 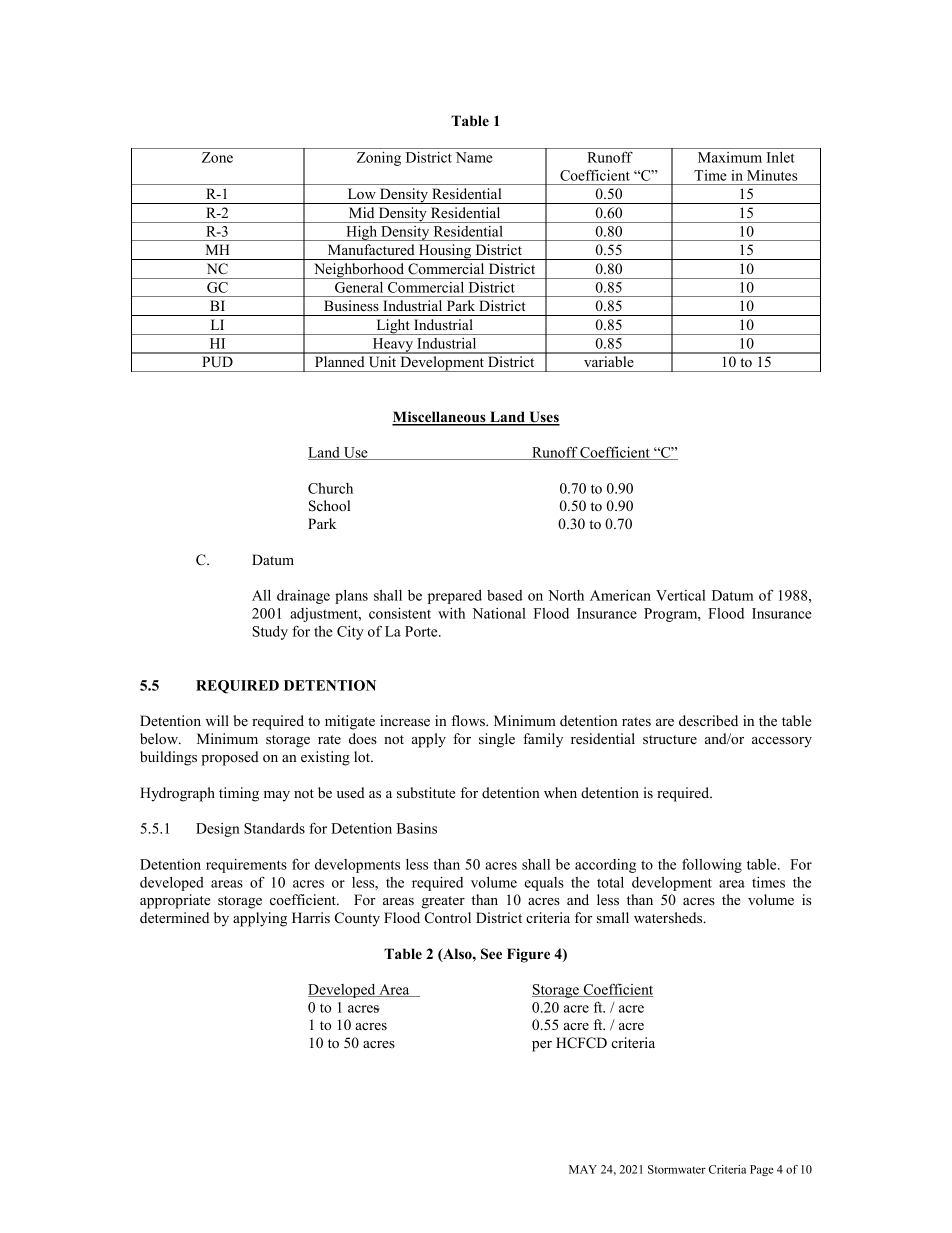 What do you see at coordinates (680, 595) in the image?
I see `Vertical` at bounding box center [680, 595].
